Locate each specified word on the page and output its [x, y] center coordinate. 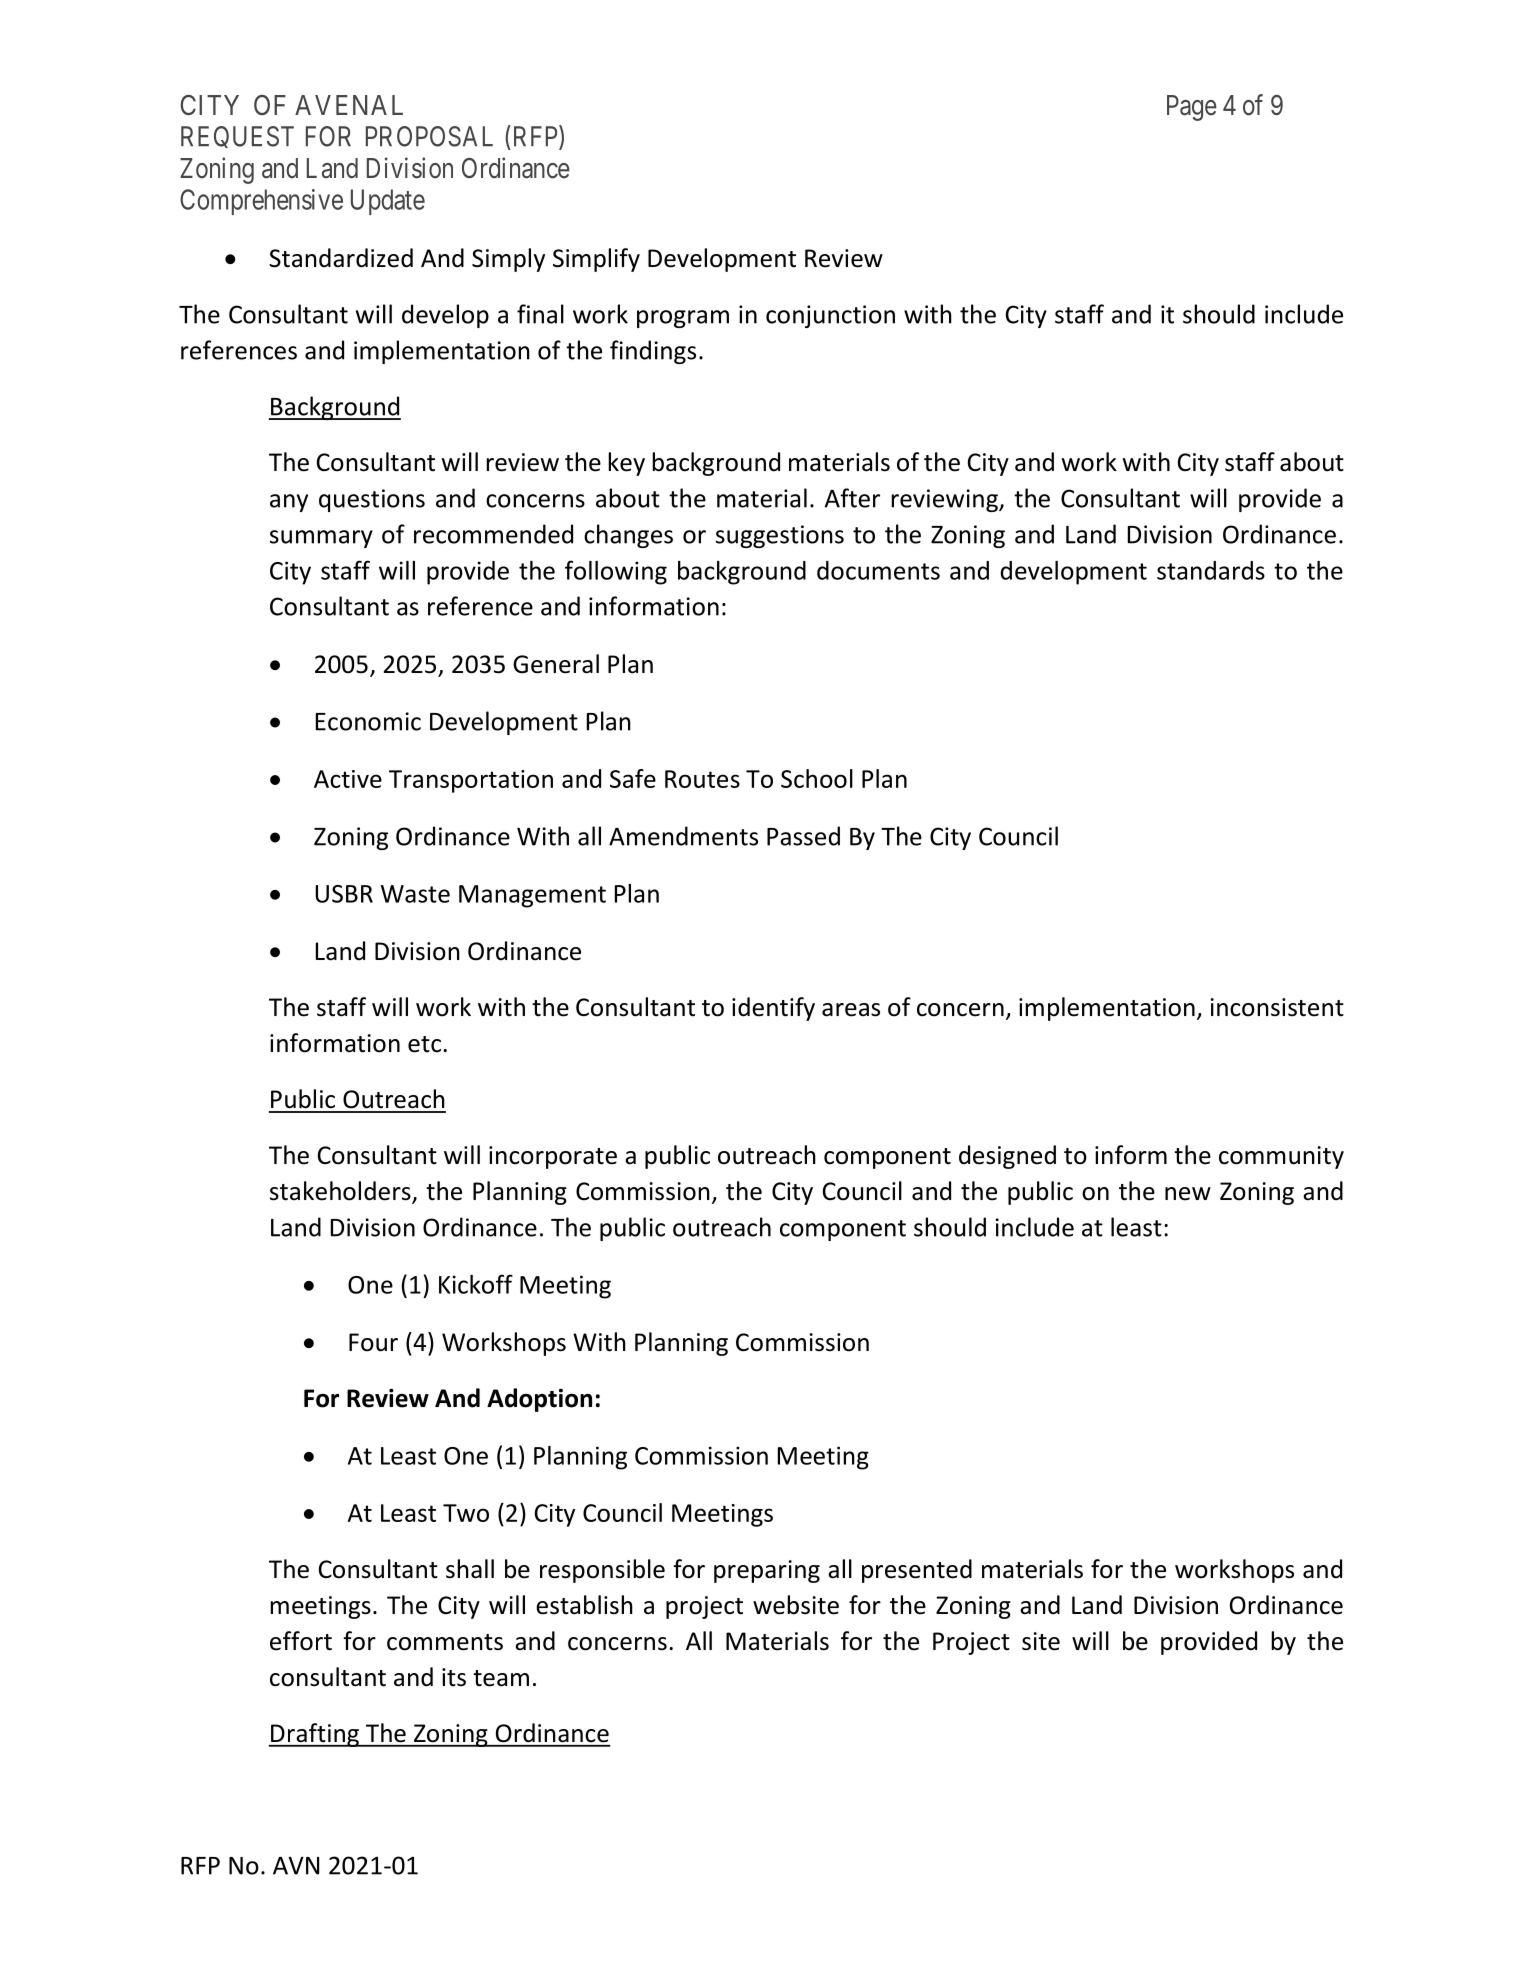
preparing [767, 1571]
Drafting [315, 1735]
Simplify [596, 260]
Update [388, 202]
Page [1192, 108]
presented [917, 1571]
